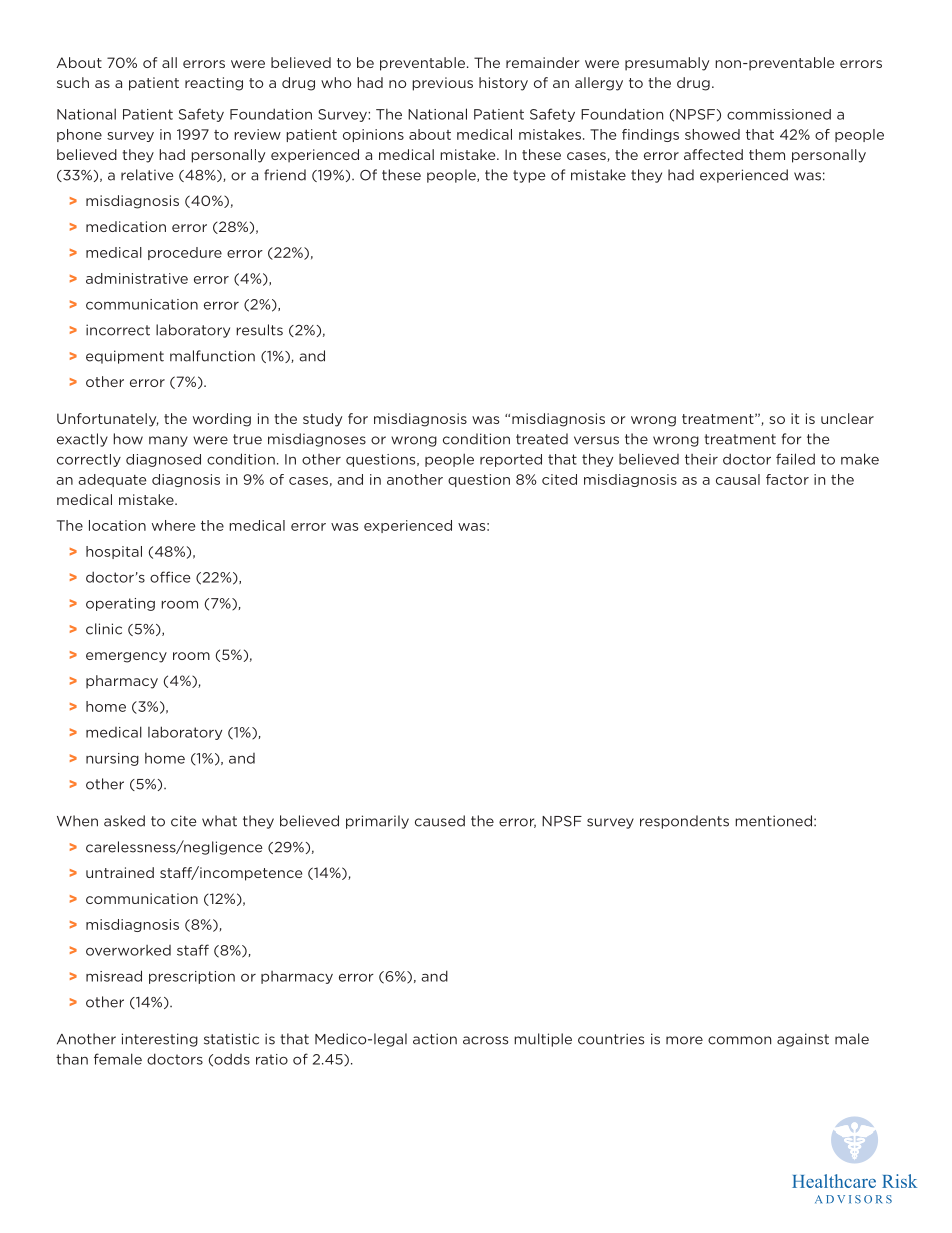  Describe the element at coordinates (511, 460) in the screenshot. I see `reported` at that location.
